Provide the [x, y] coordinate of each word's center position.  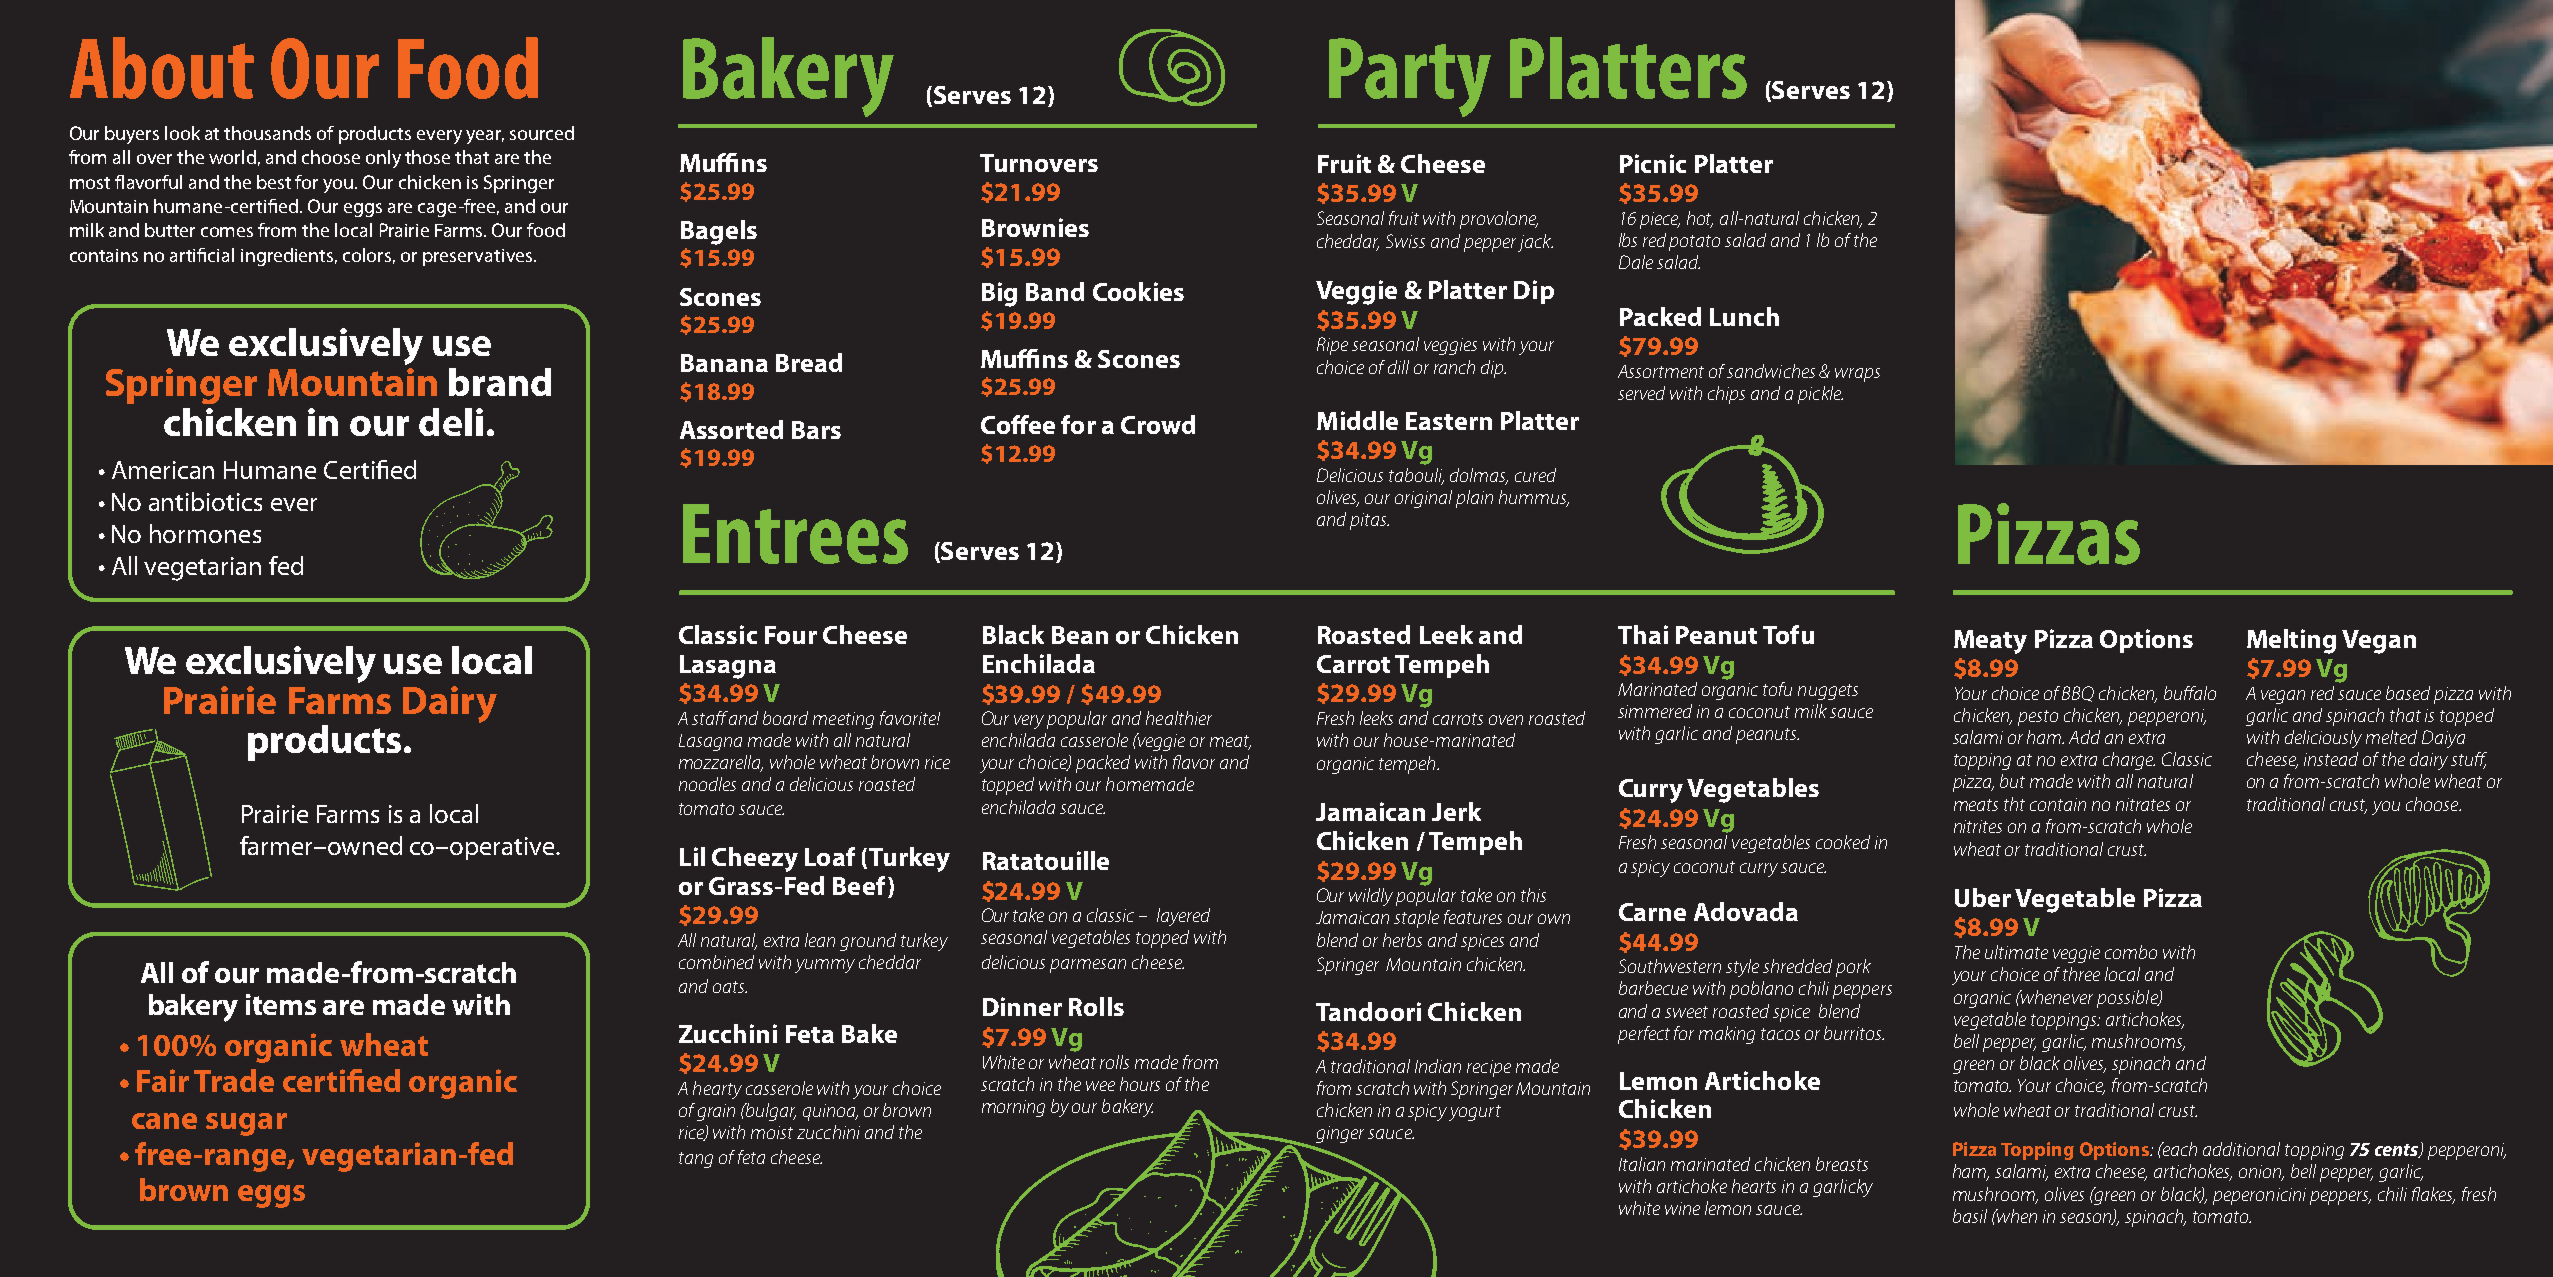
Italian [1642, 1164]
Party [1410, 77]
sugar [246, 1124]
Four [791, 635]
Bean [1080, 635]
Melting [2291, 641]
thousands [267, 133]
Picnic [1653, 163]
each [2178, 1149]
